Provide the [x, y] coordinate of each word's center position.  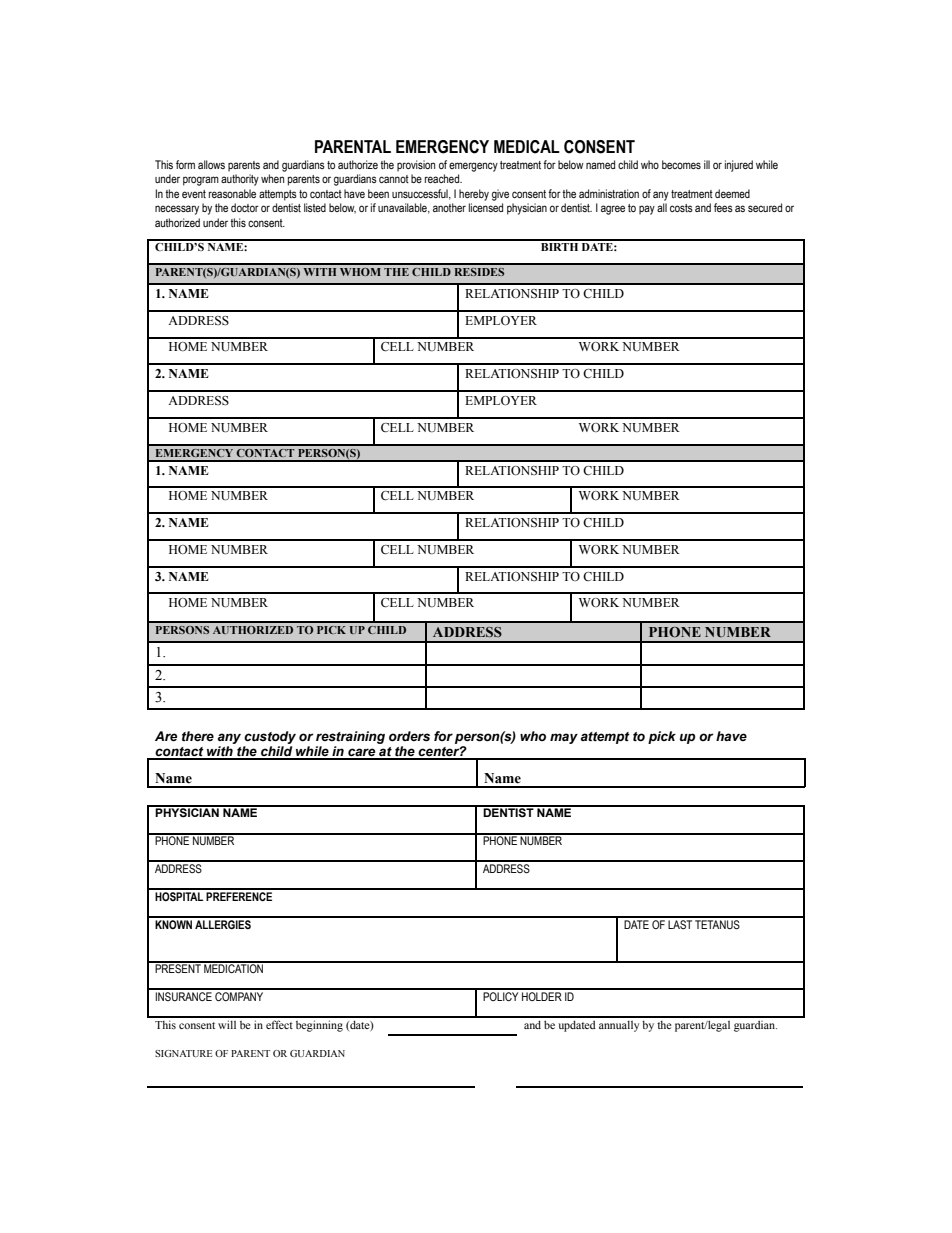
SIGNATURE [183, 1053]
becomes [681, 164]
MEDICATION [234, 967]
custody [270, 737]
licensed [486, 207]
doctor [245, 207]
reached [443, 178]
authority [240, 180]
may [564, 738]
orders [409, 736]
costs [681, 208]
